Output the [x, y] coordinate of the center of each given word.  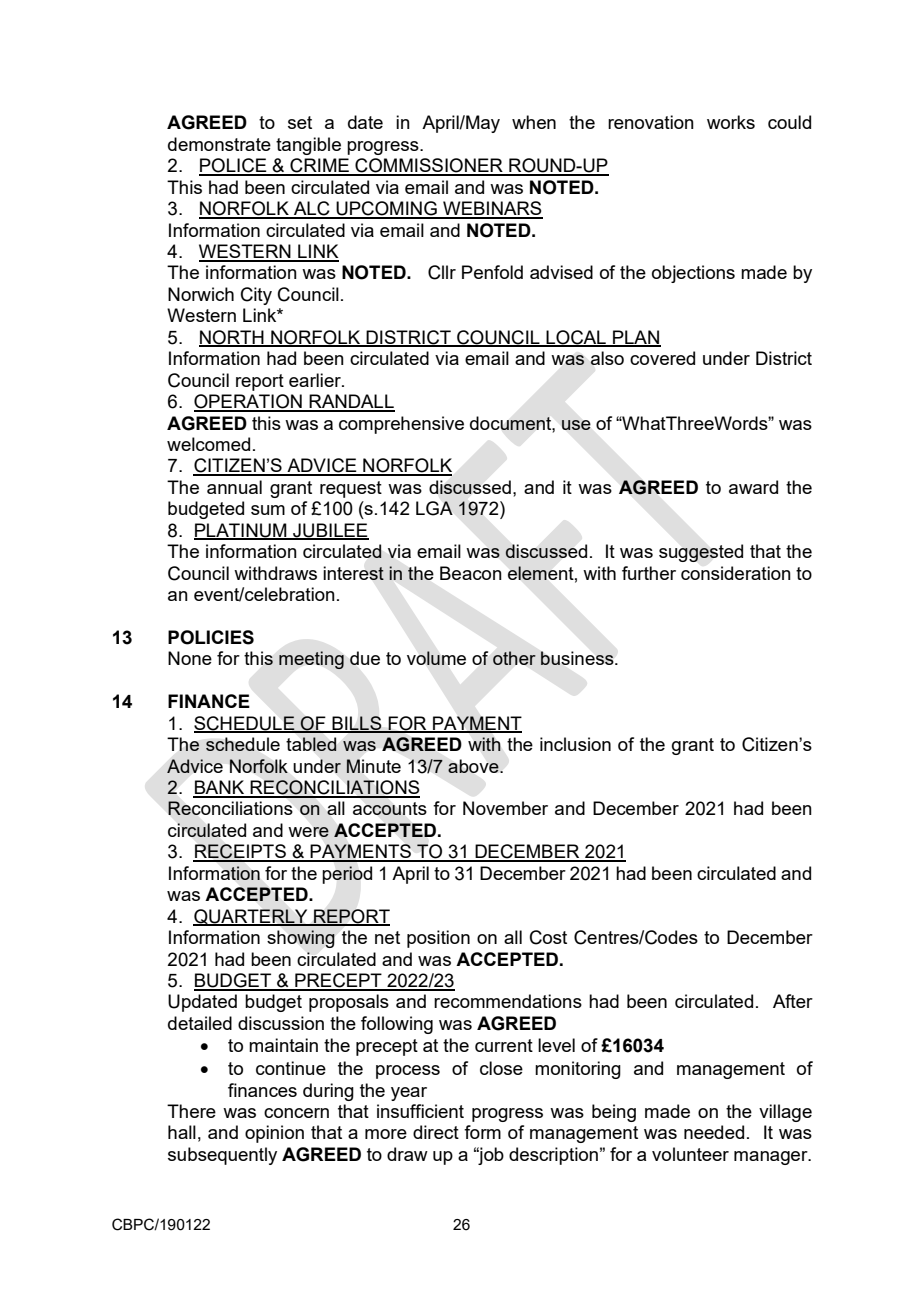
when [534, 122]
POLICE [234, 166]
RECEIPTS [240, 852]
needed [714, 1132]
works [731, 122]
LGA [434, 508]
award [753, 487]
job [490, 1156]
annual [234, 487]
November [505, 808]
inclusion [575, 744]
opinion [274, 1134]
